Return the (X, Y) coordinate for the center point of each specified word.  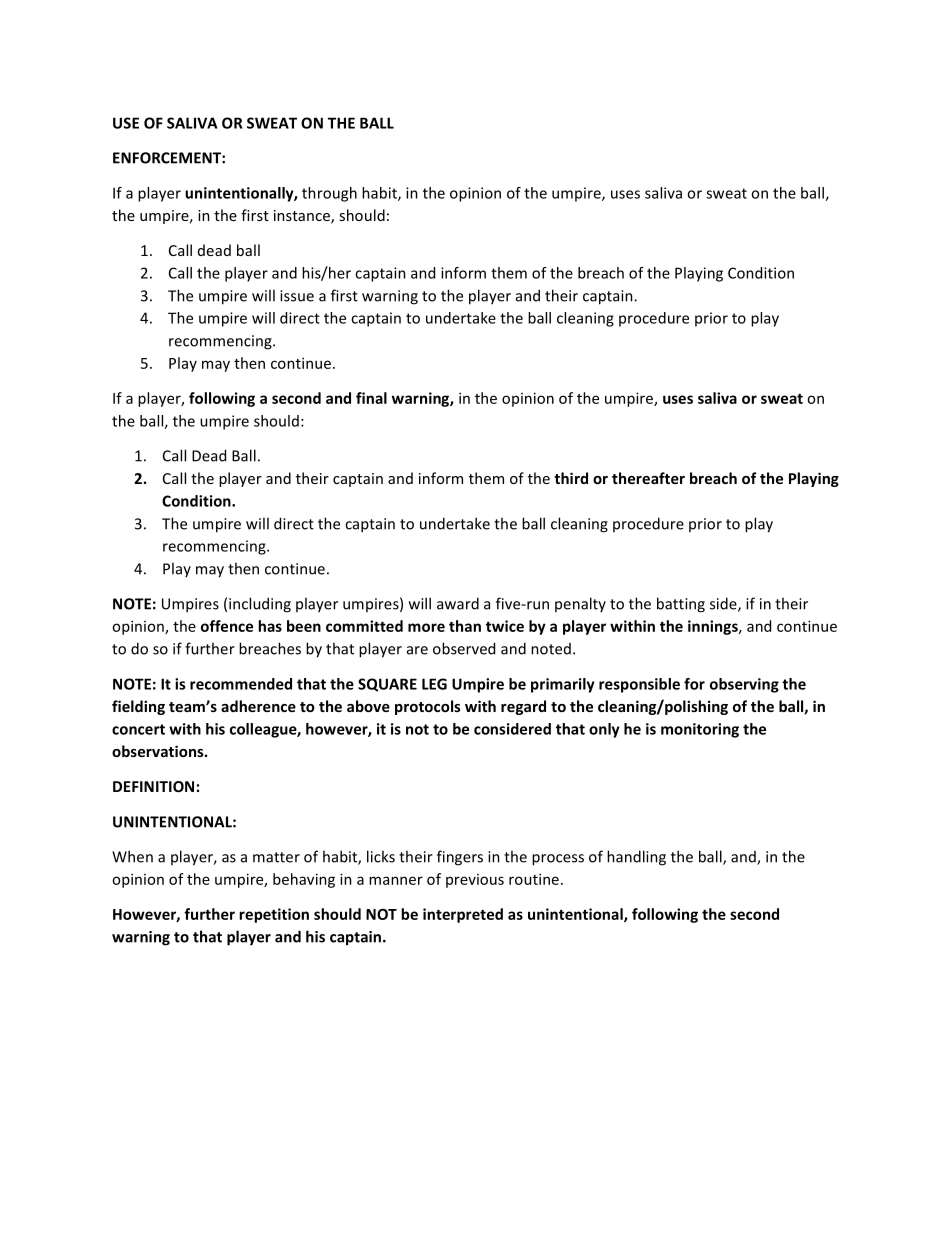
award (458, 603)
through (329, 194)
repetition (274, 915)
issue (297, 296)
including (260, 605)
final (371, 398)
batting (681, 605)
